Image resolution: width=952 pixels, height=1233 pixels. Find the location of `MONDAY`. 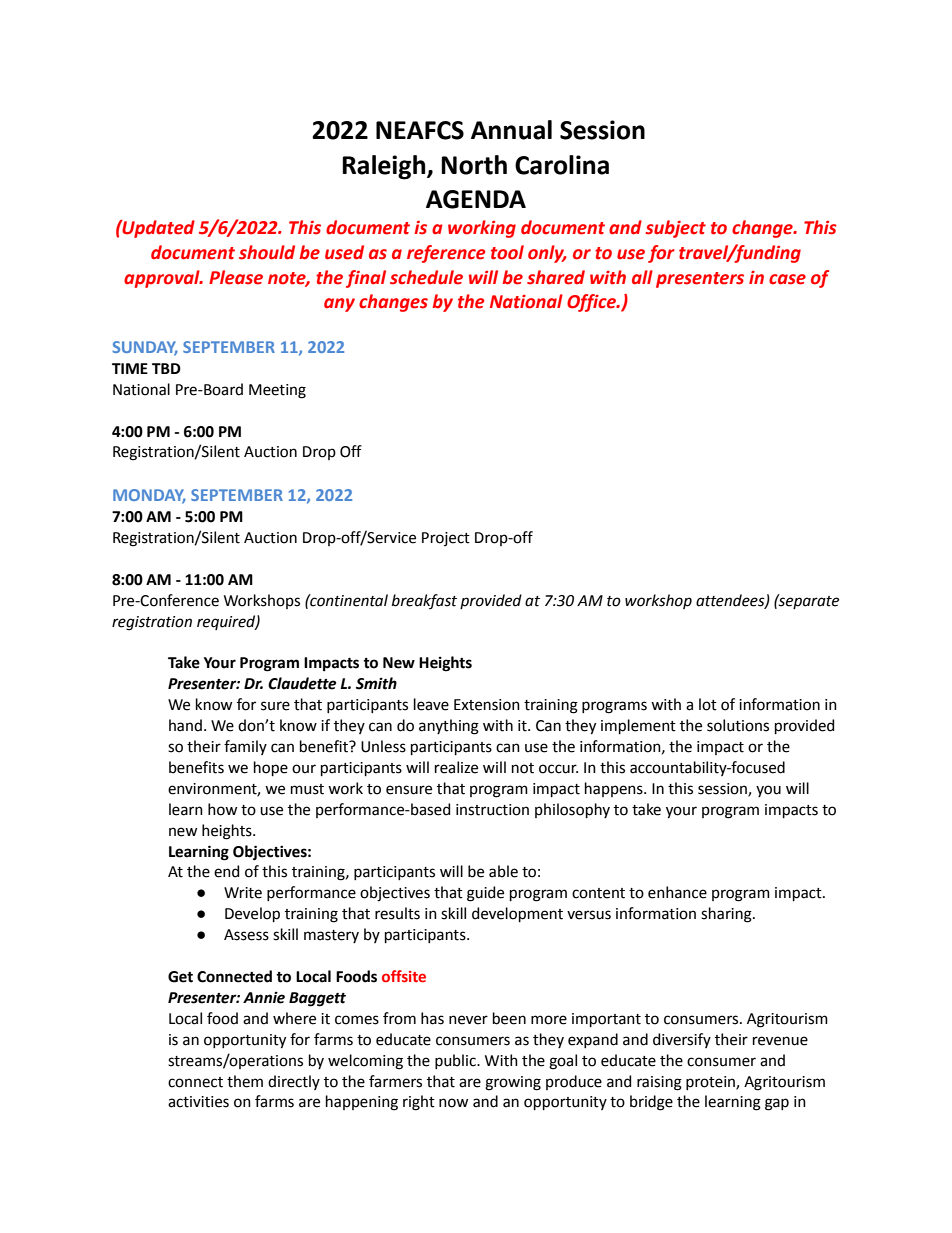

MONDAY is located at coordinates (149, 496).
